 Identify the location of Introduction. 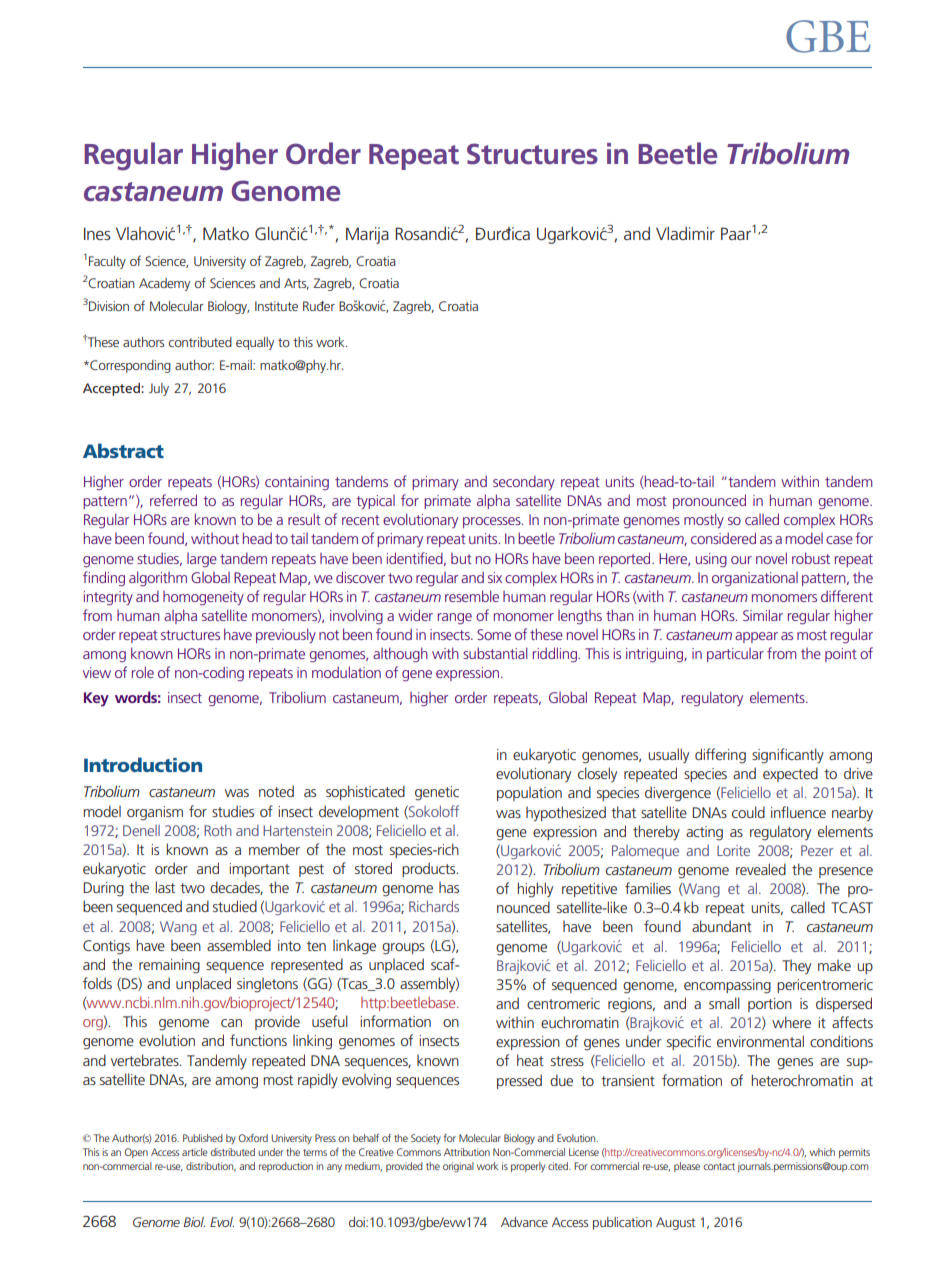
(143, 764).
